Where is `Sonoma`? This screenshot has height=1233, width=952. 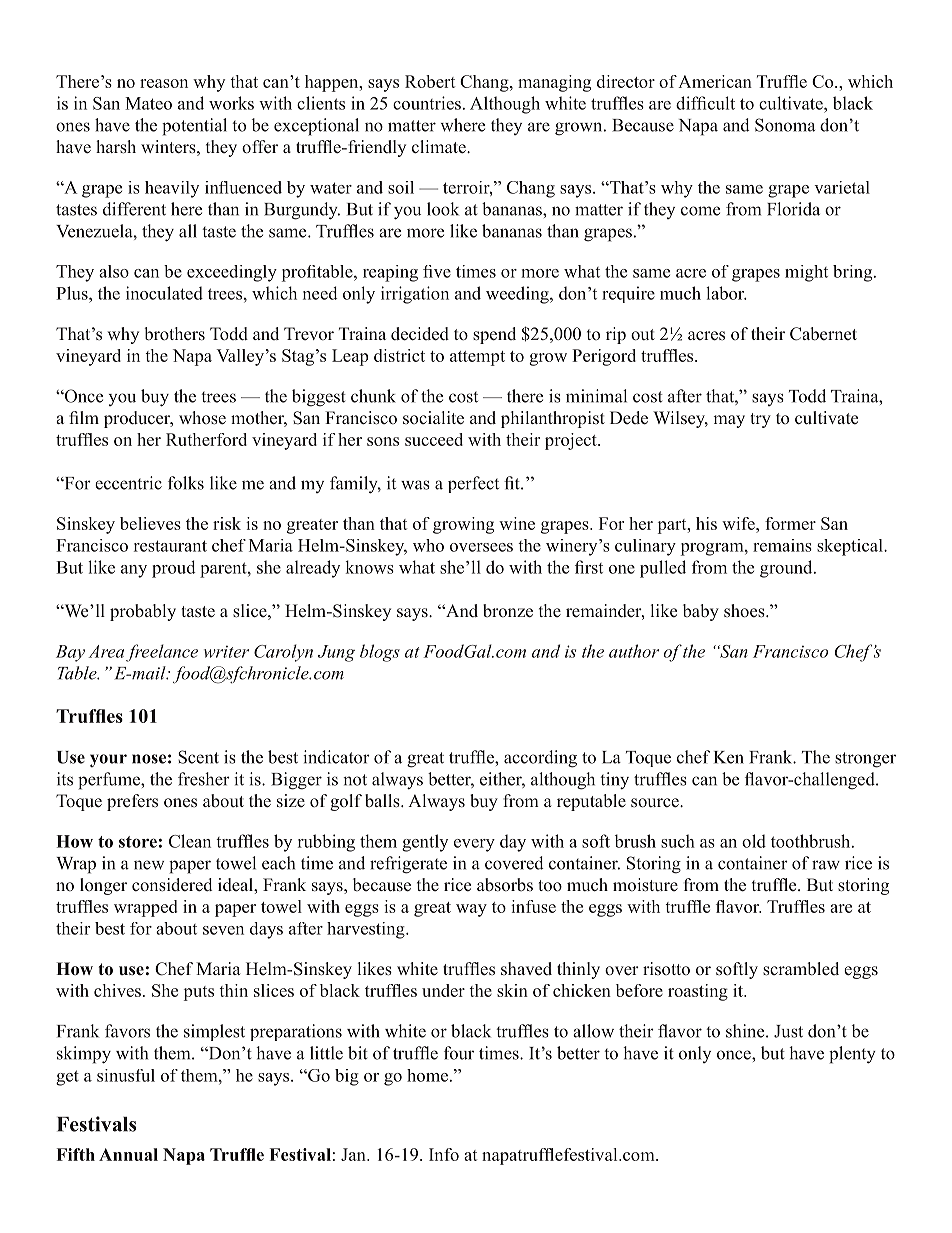 Sonoma is located at coordinates (785, 125).
